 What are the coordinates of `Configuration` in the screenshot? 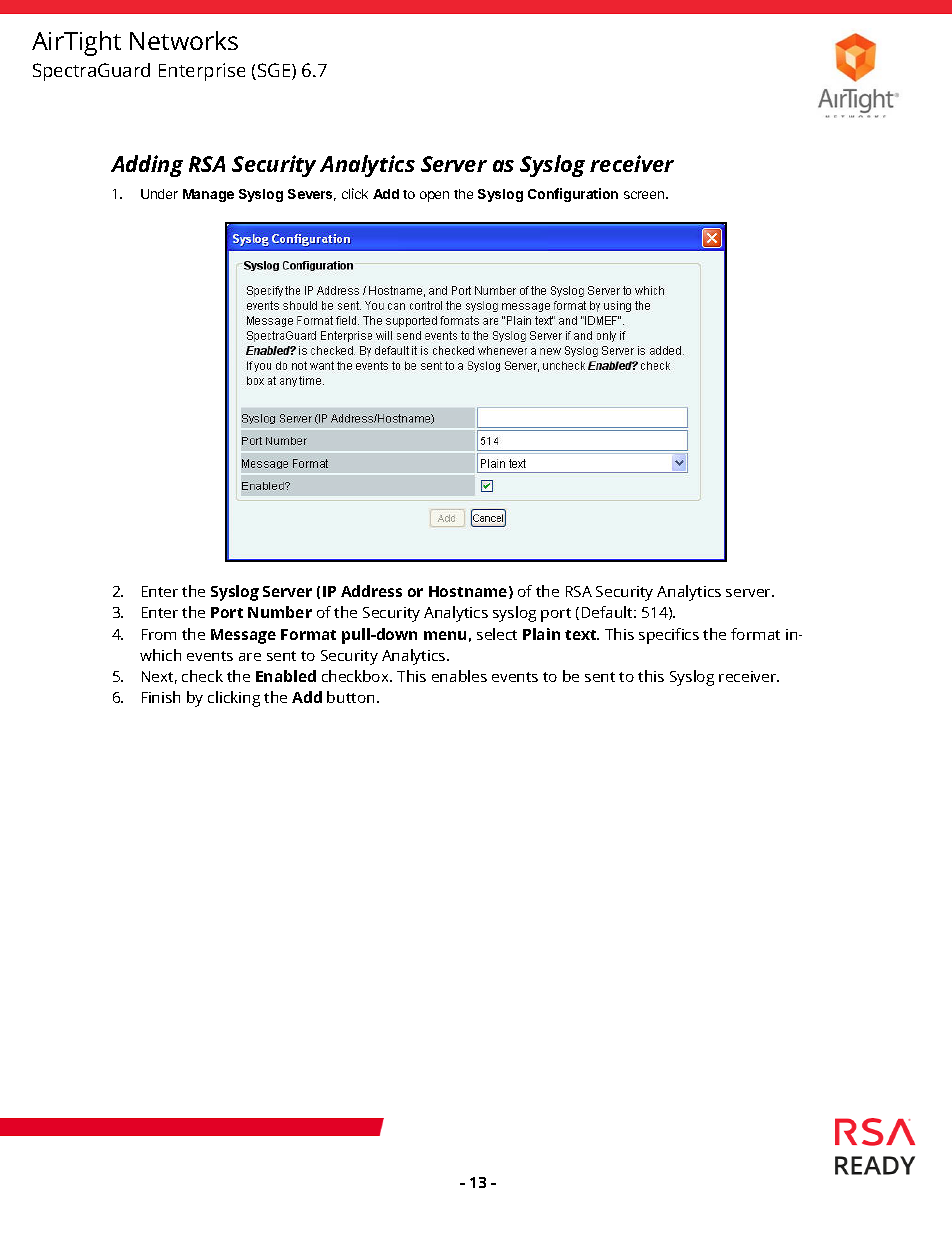 It's located at (573, 195).
